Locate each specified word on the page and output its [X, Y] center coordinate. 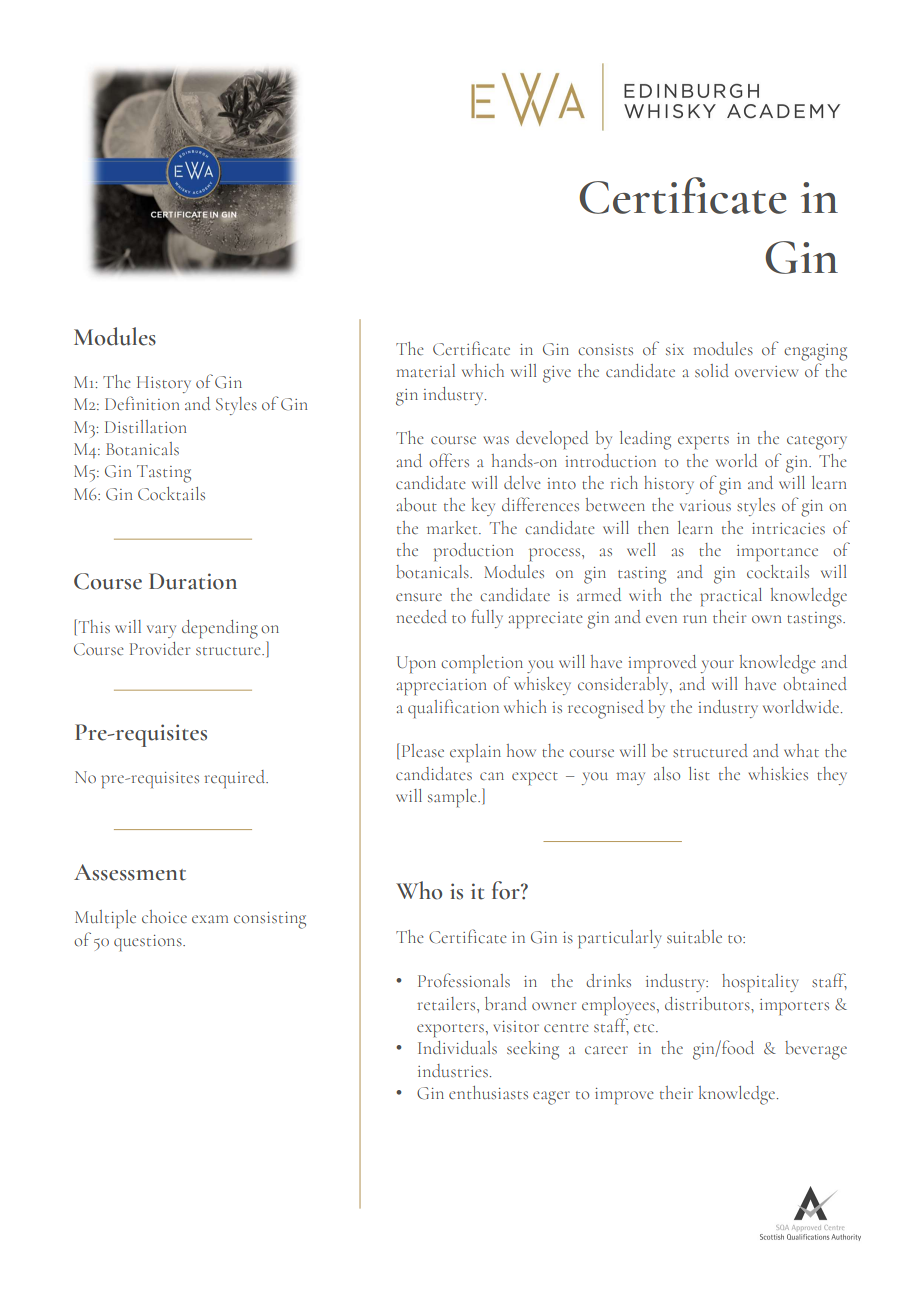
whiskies [778, 774]
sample [453, 798]
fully [487, 618]
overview [766, 372]
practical [731, 597]
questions [149, 943]
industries [453, 1071]
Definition [142, 403]
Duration [193, 581]
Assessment [130, 872]
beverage [816, 1050]
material [425, 370]
